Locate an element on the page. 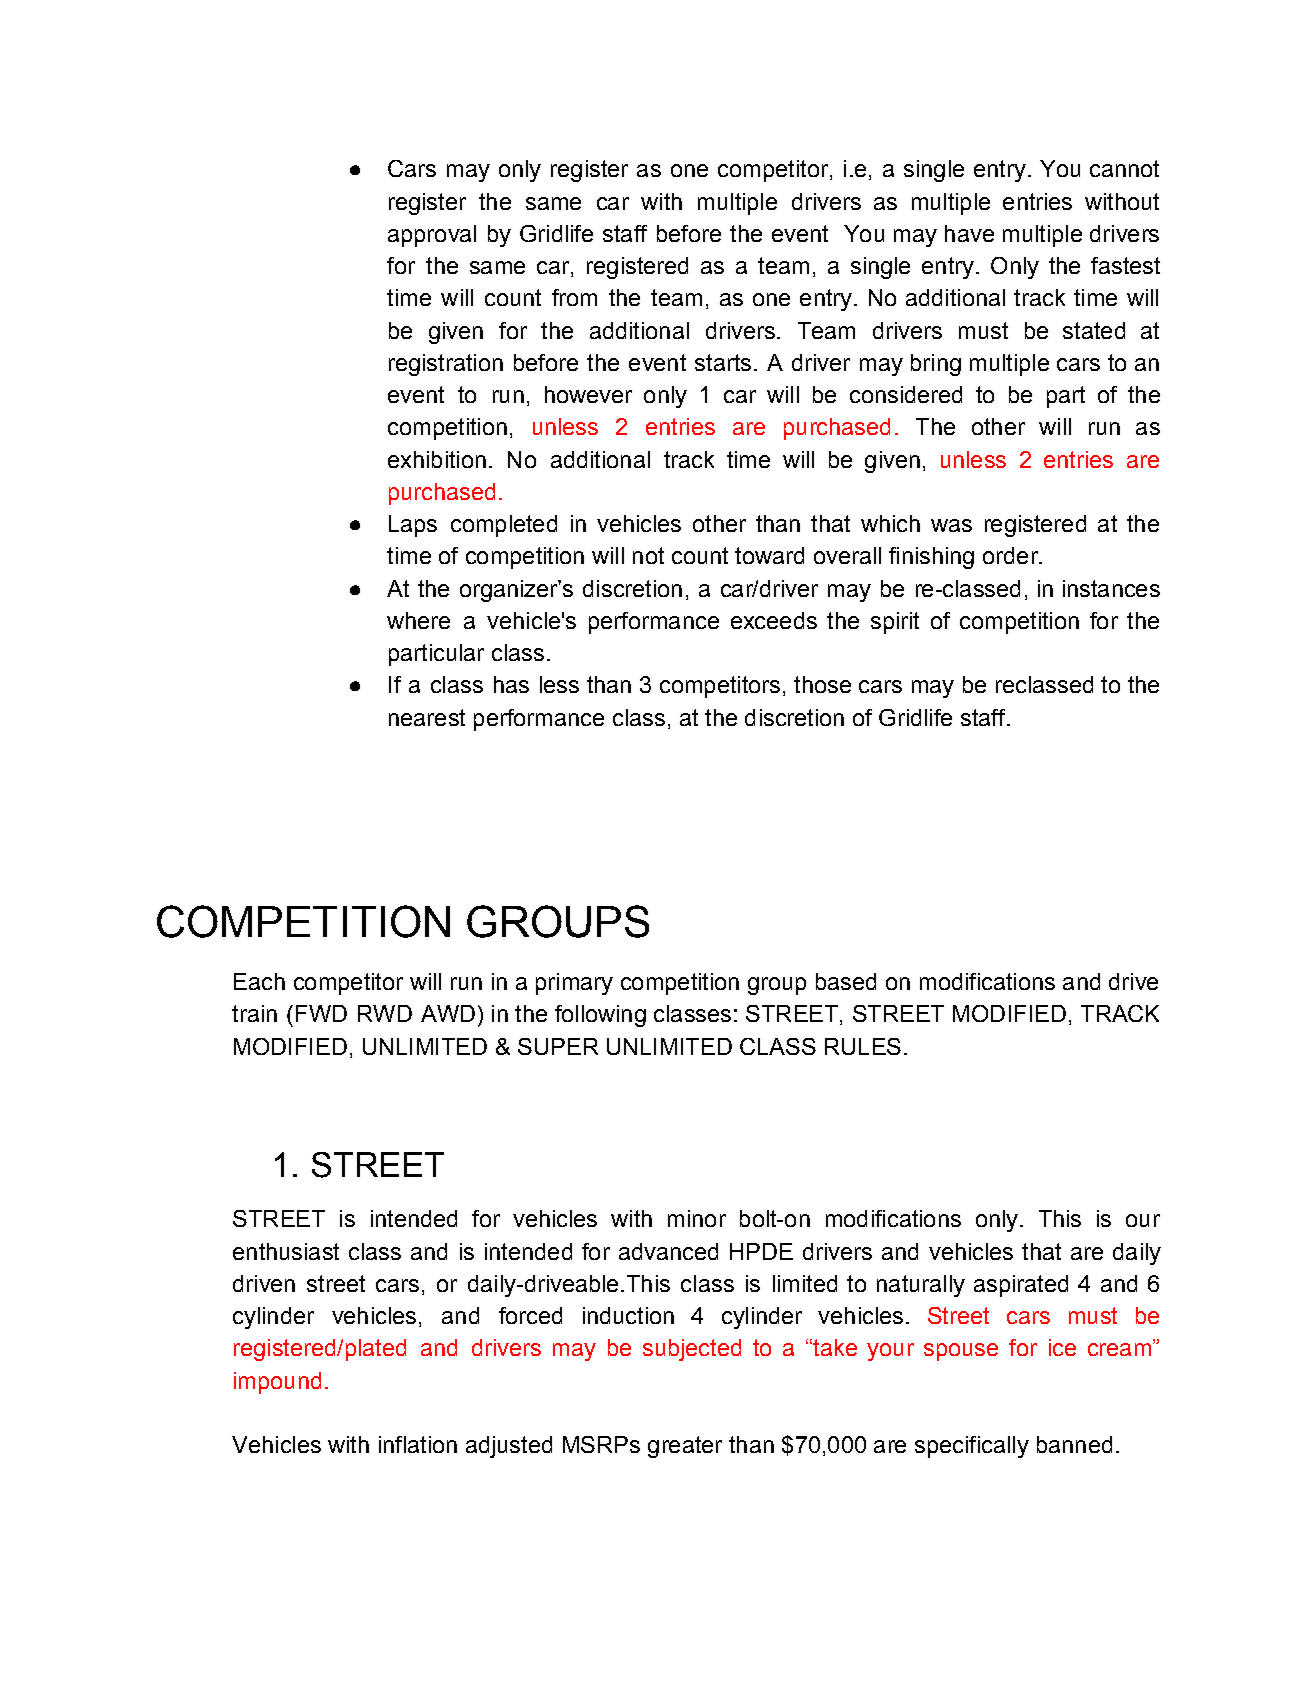 The height and width of the document is (1703, 1316). those is located at coordinates (822, 684).
